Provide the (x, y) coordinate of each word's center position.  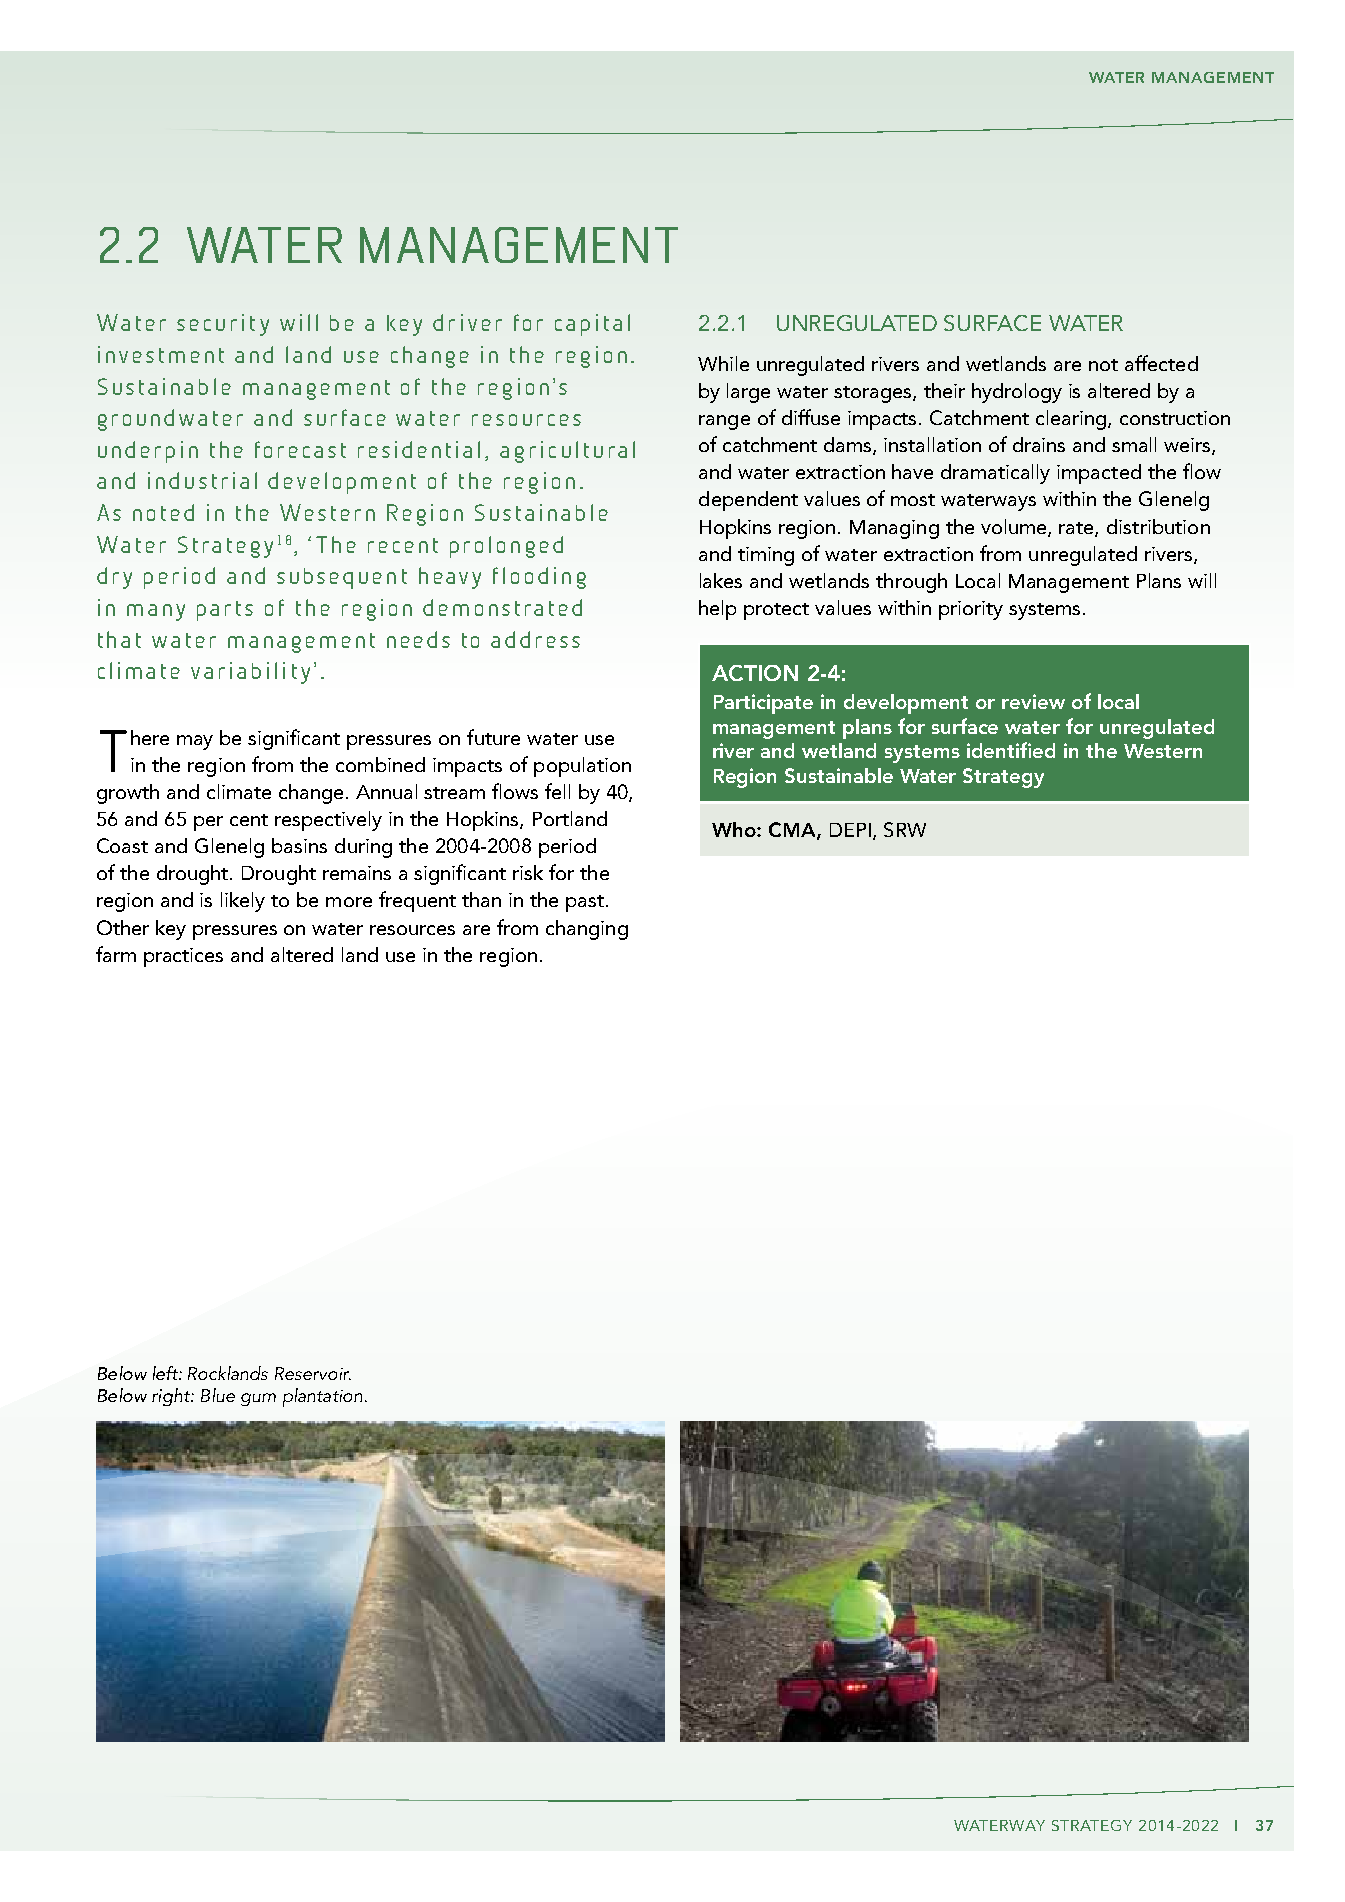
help (717, 610)
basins (299, 845)
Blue (218, 1395)
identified (1011, 750)
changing (587, 930)
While (723, 363)
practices (183, 957)
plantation (322, 1397)
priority (971, 610)
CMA (793, 831)
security (223, 325)
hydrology (1017, 393)
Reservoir (313, 1373)
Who (735, 829)
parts (225, 611)
